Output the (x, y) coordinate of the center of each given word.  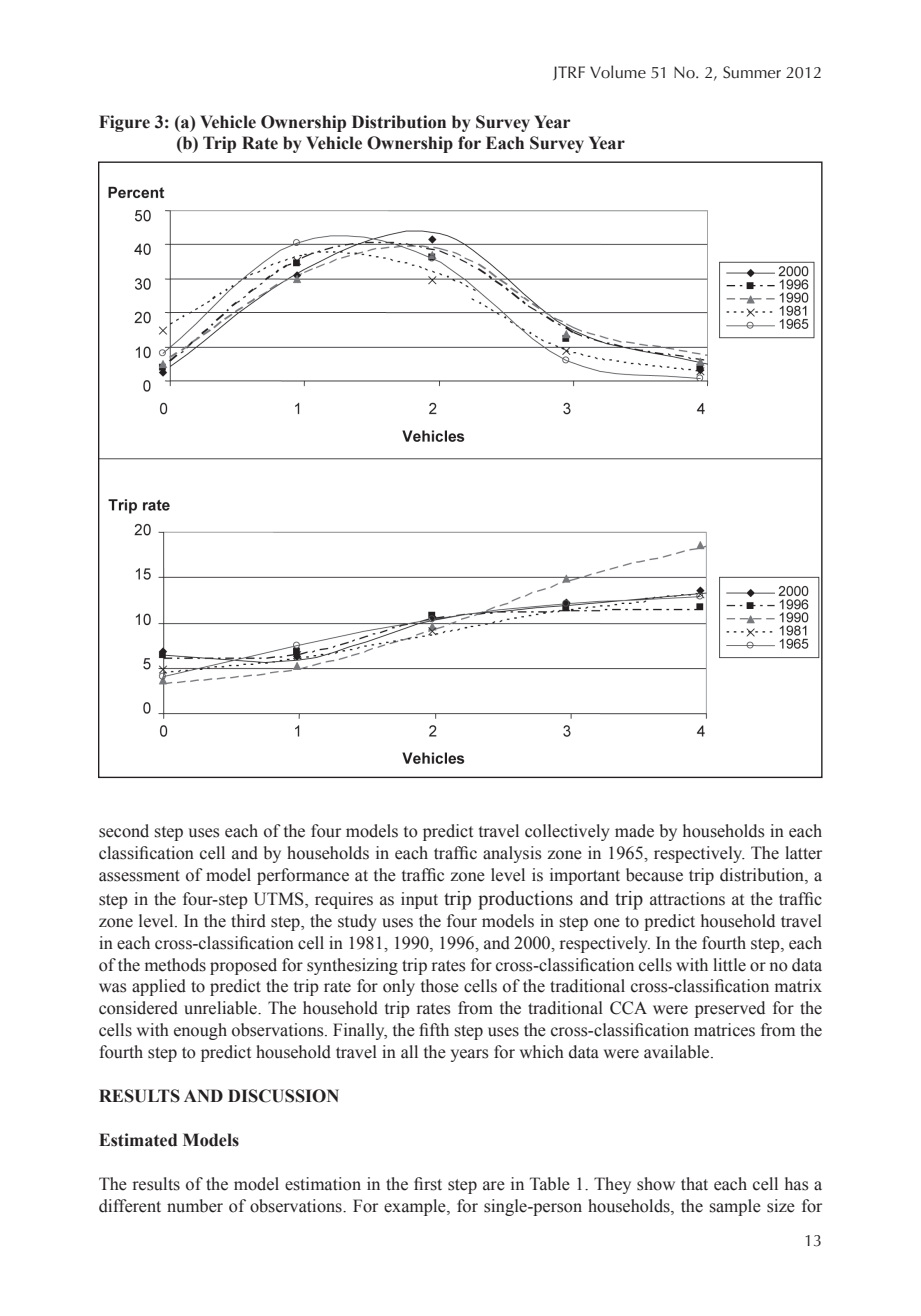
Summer (752, 72)
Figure (124, 123)
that (694, 1184)
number (195, 1206)
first (428, 1184)
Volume (618, 72)
